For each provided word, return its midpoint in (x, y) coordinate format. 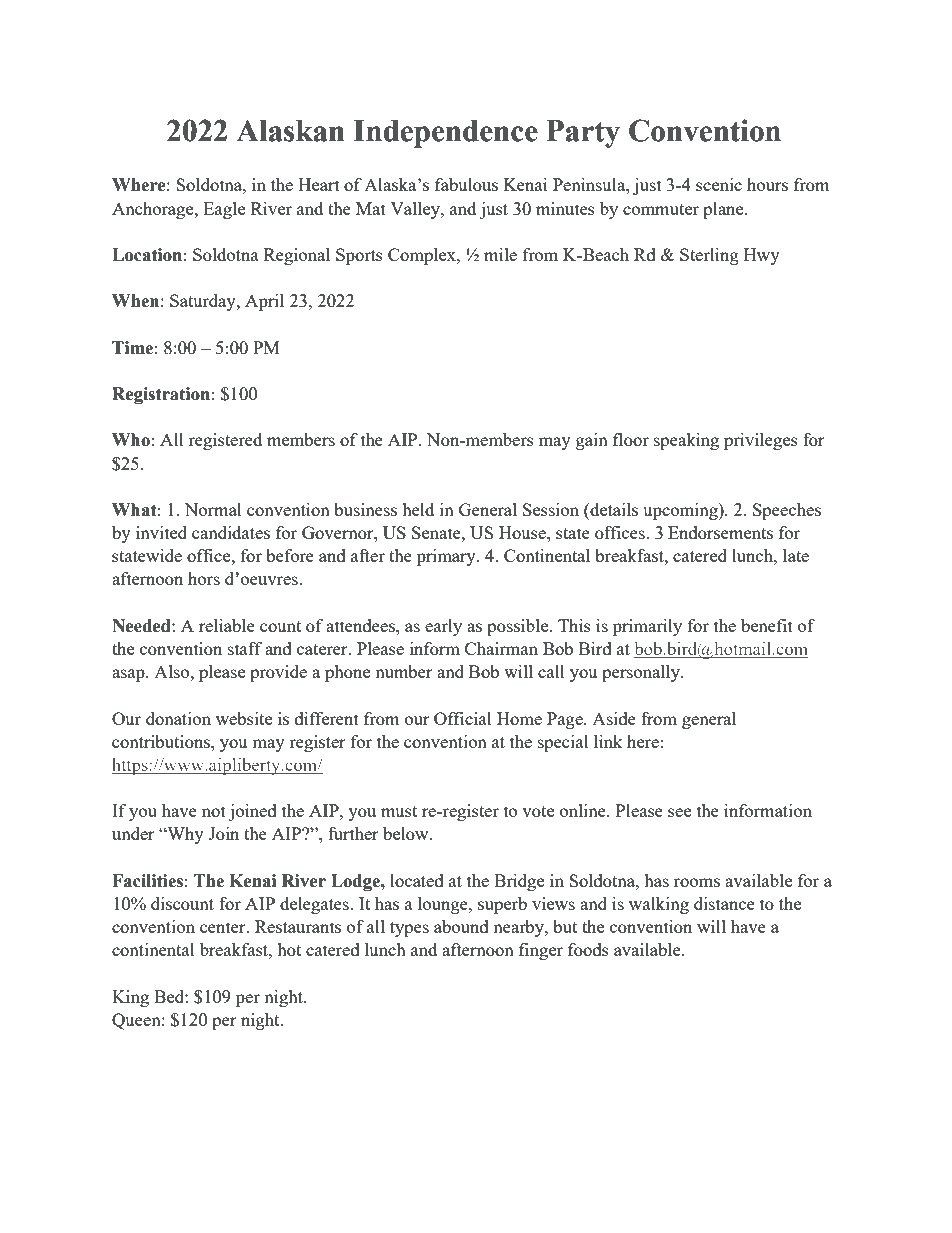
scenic (719, 184)
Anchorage (154, 210)
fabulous (466, 184)
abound (461, 926)
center (224, 927)
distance (724, 903)
